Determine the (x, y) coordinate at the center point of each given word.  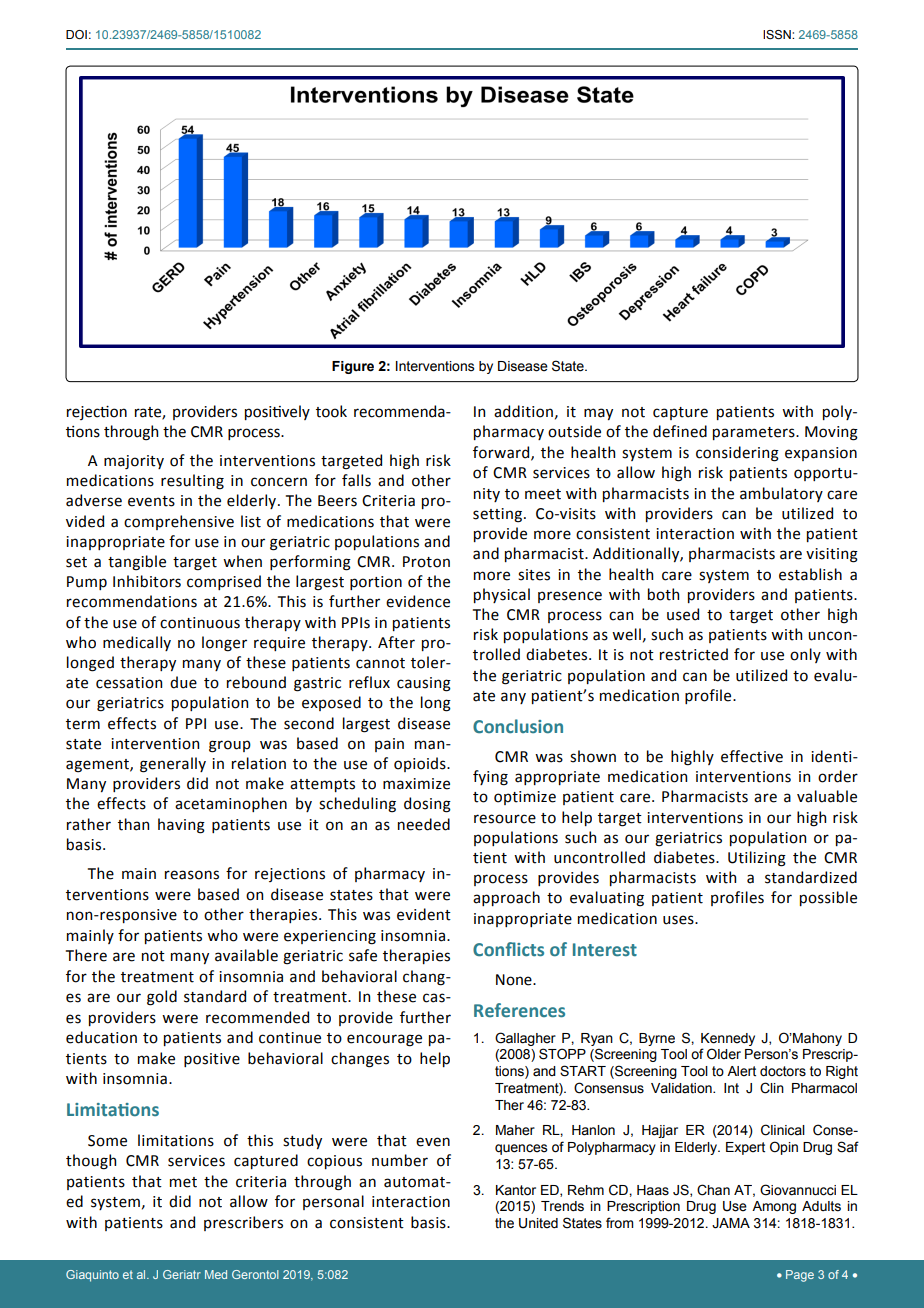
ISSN (778, 35)
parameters (755, 433)
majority (134, 462)
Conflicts (508, 949)
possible (828, 898)
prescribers (243, 1223)
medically (137, 643)
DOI (76, 34)
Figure (353, 367)
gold (162, 998)
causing (424, 684)
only (805, 655)
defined (680, 431)
